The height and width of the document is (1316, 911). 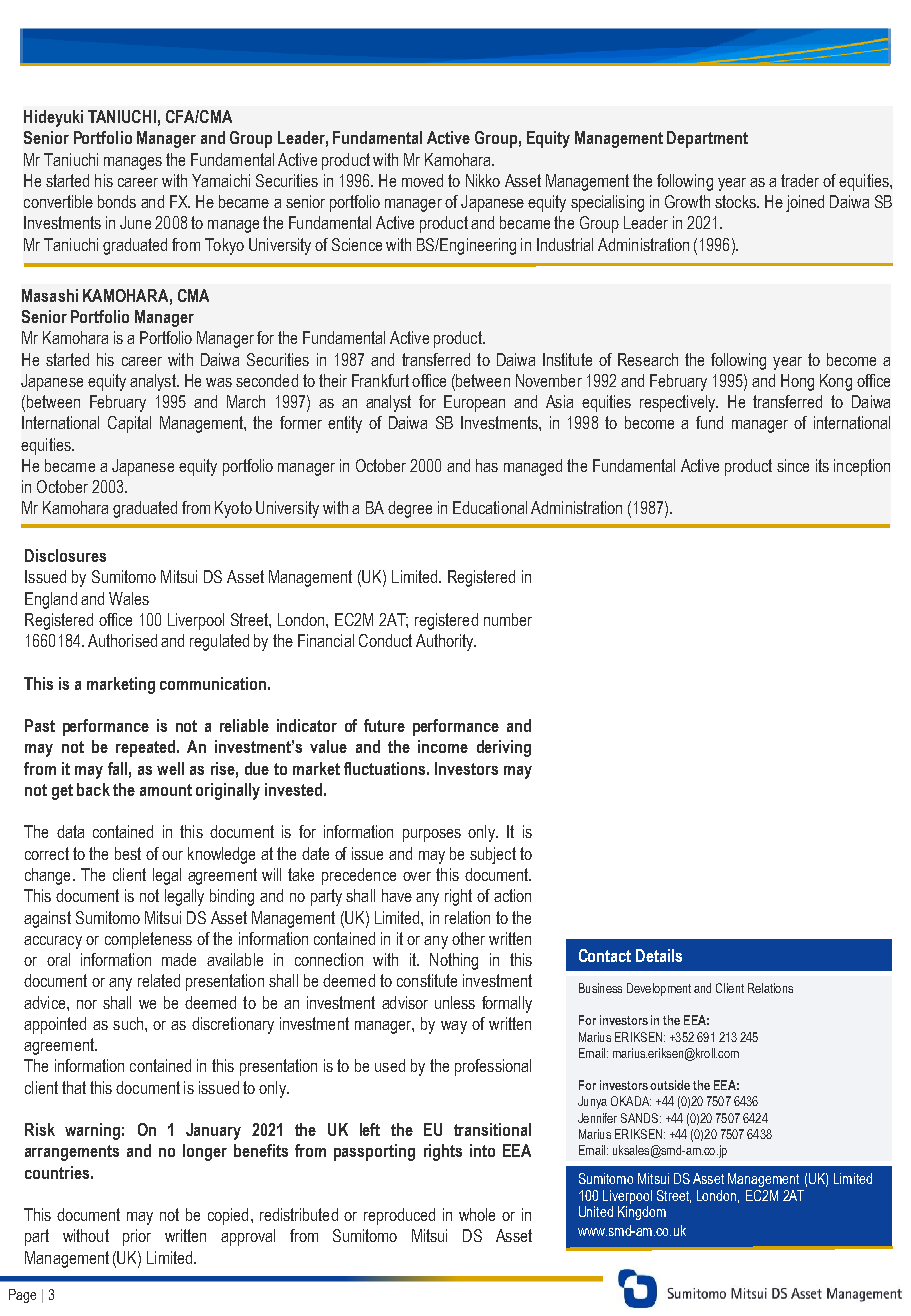 I want to click on prior, so click(x=137, y=1237).
